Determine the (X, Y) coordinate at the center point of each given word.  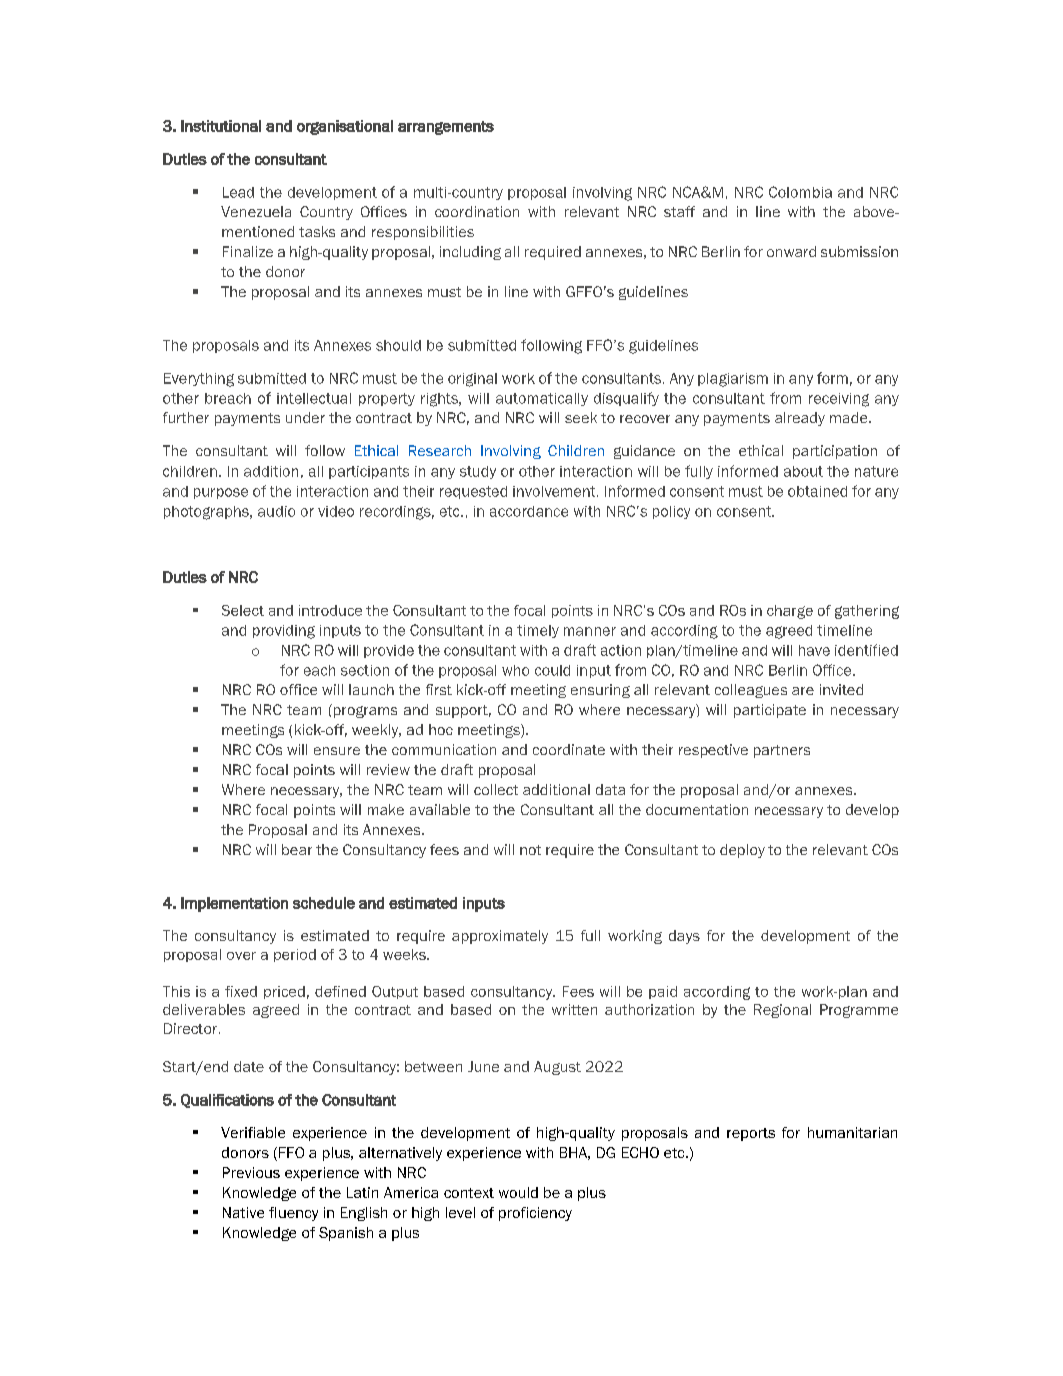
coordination (477, 211)
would (518, 1192)
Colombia (800, 192)
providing (284, 632)
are (803, 691)
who (515, 670)
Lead (238, 192)
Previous (251, 1172)
